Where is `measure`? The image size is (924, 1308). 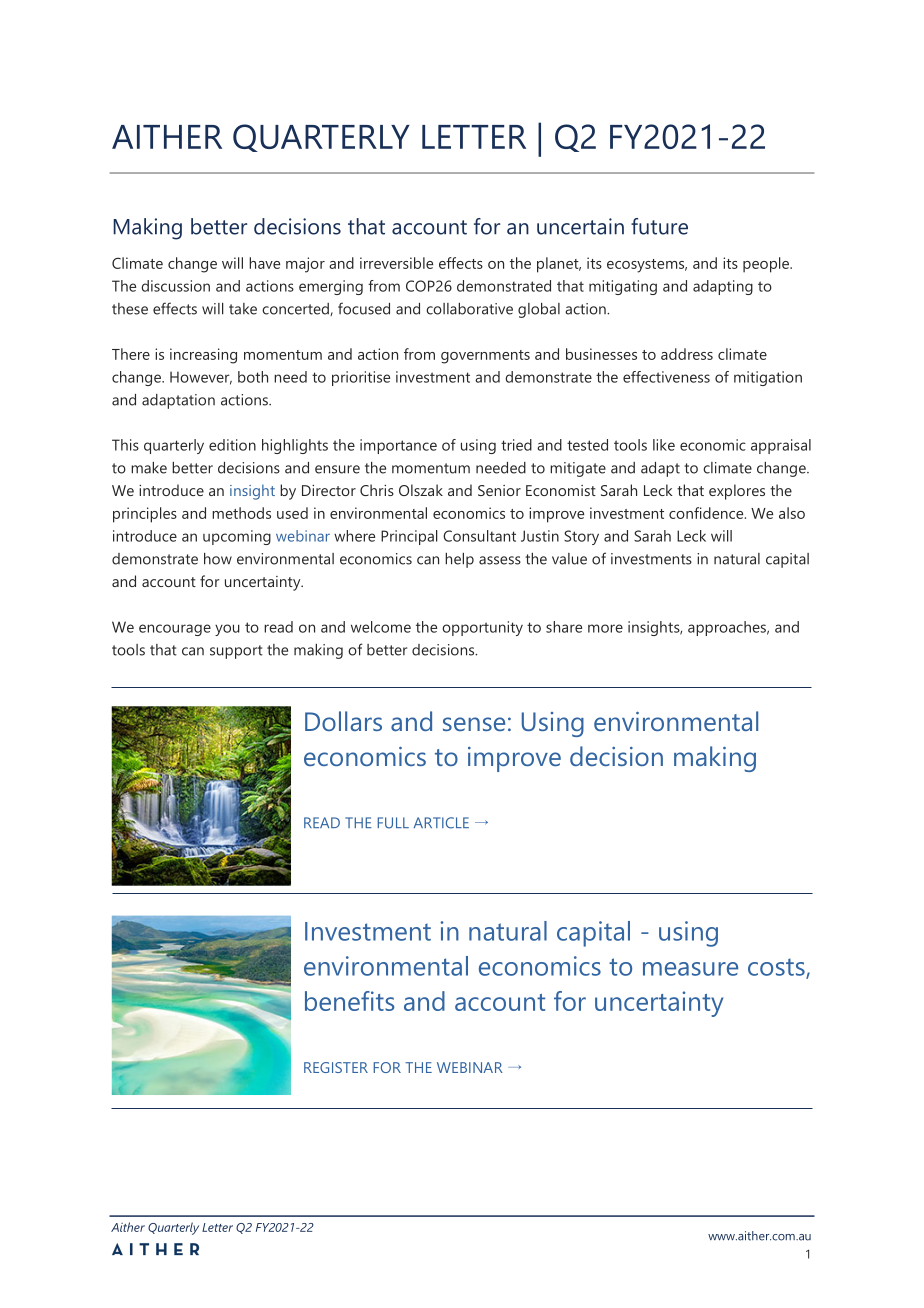
measure is located at coordinates (690, 969).
